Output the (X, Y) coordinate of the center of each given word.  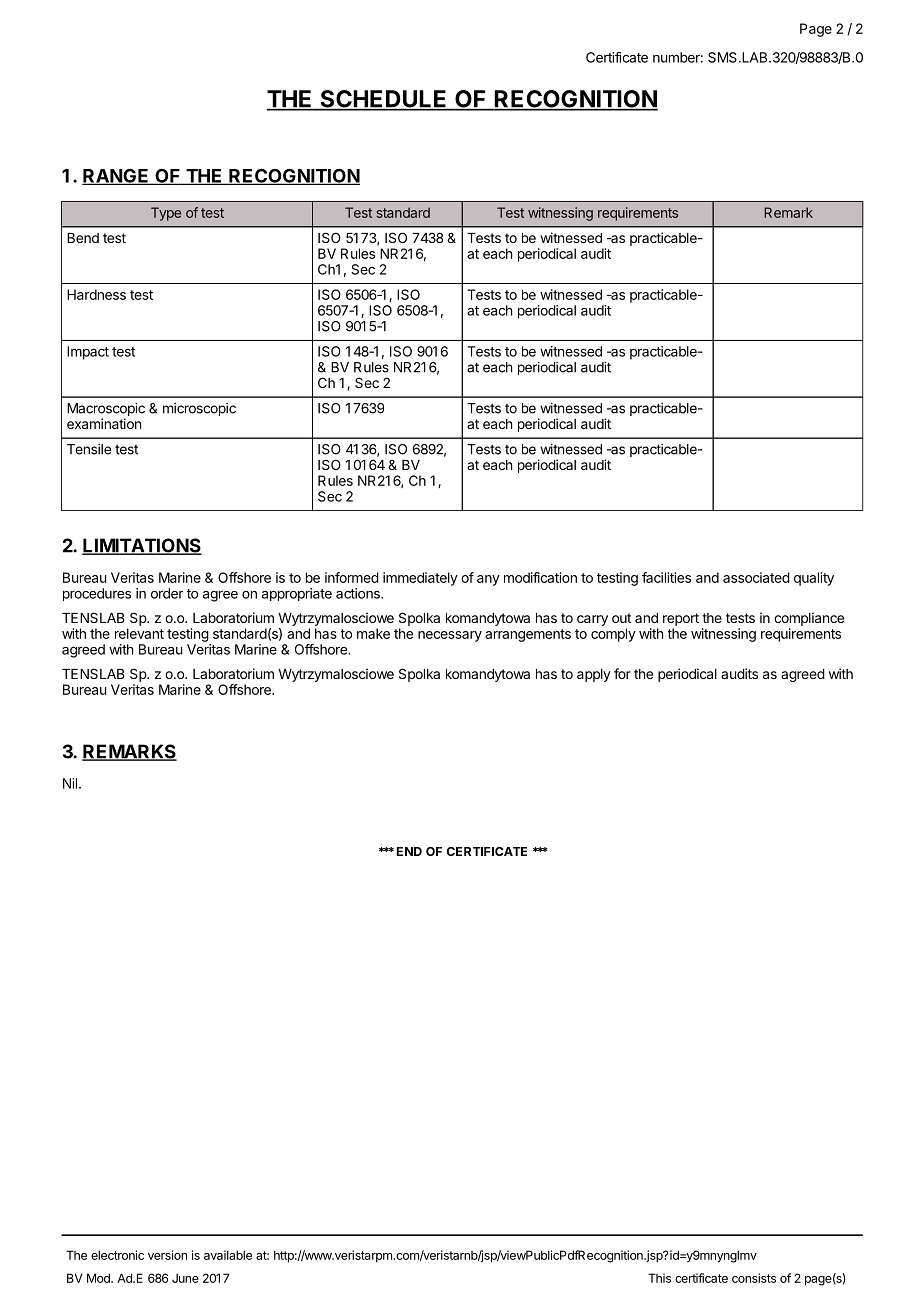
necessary (450, 636)
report (681, 619)
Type (166, 214)
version (167, 1255)
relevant (139, 633)
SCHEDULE (383, 100)
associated (756, 577)
